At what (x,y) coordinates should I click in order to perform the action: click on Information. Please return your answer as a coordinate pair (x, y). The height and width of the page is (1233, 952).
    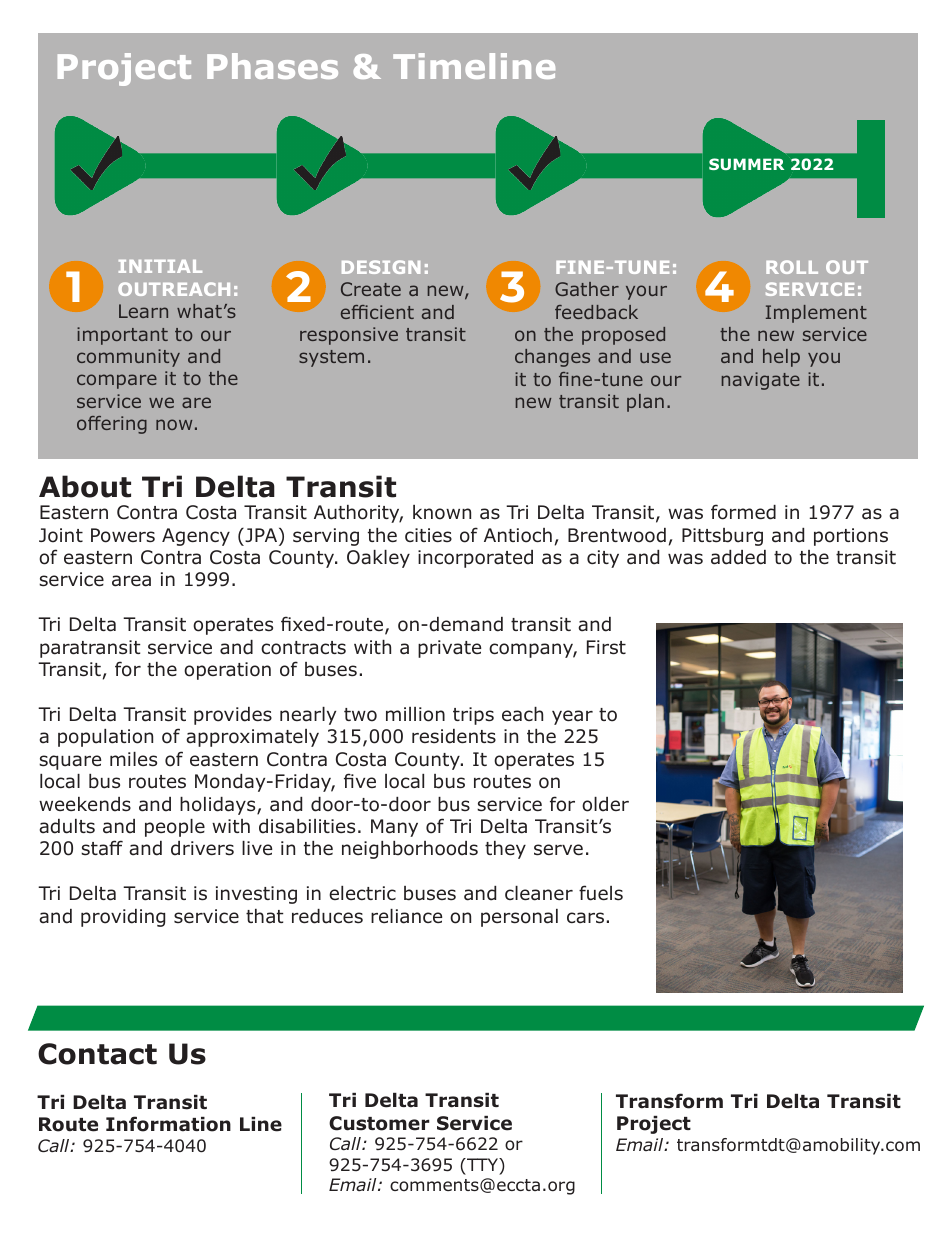
    Looking at the image, I should click on (168, 1124).
